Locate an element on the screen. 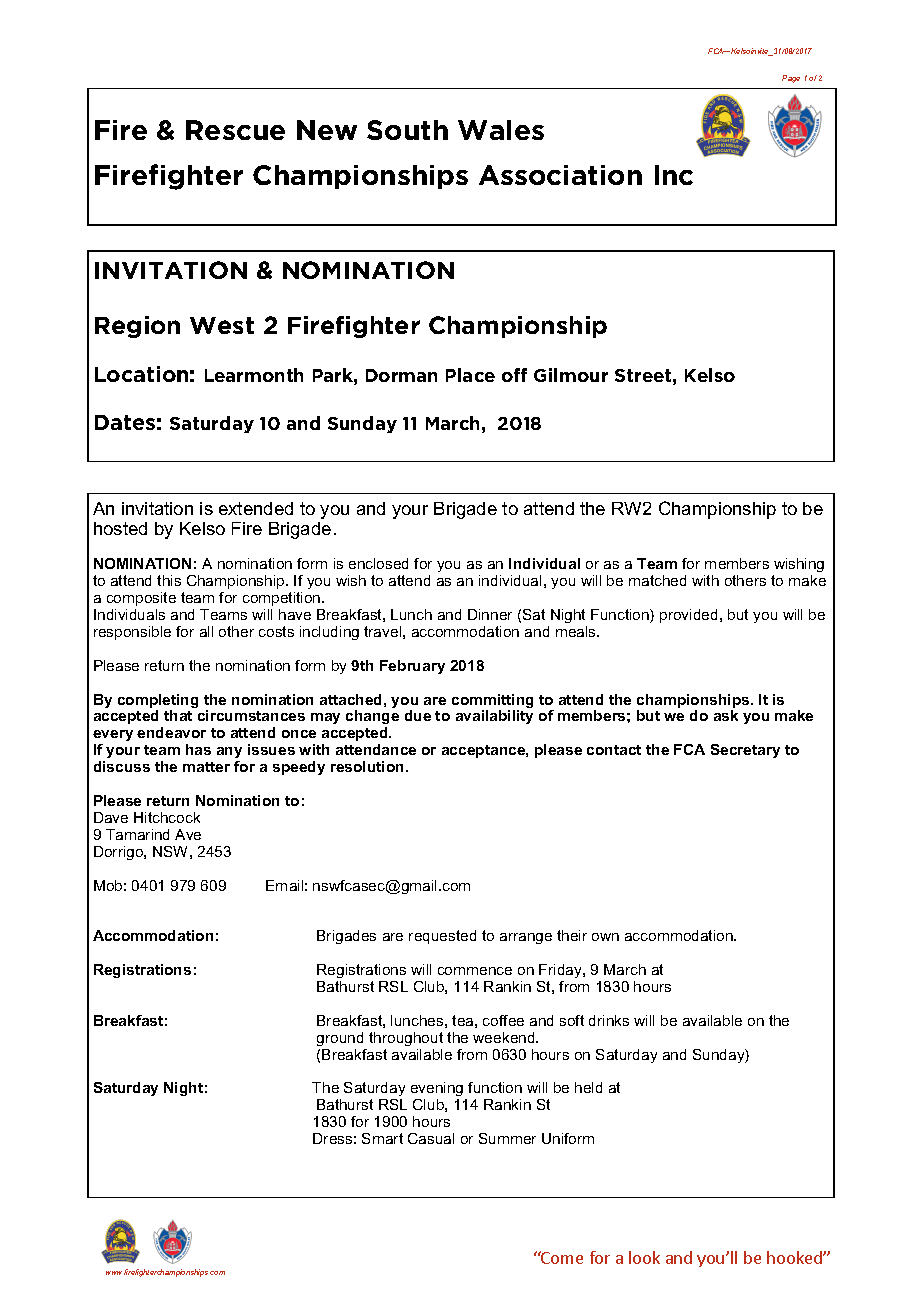 Image resolution: width=924 pixels, height=1308 pixels. look is located at coordinates (644, 1257).
